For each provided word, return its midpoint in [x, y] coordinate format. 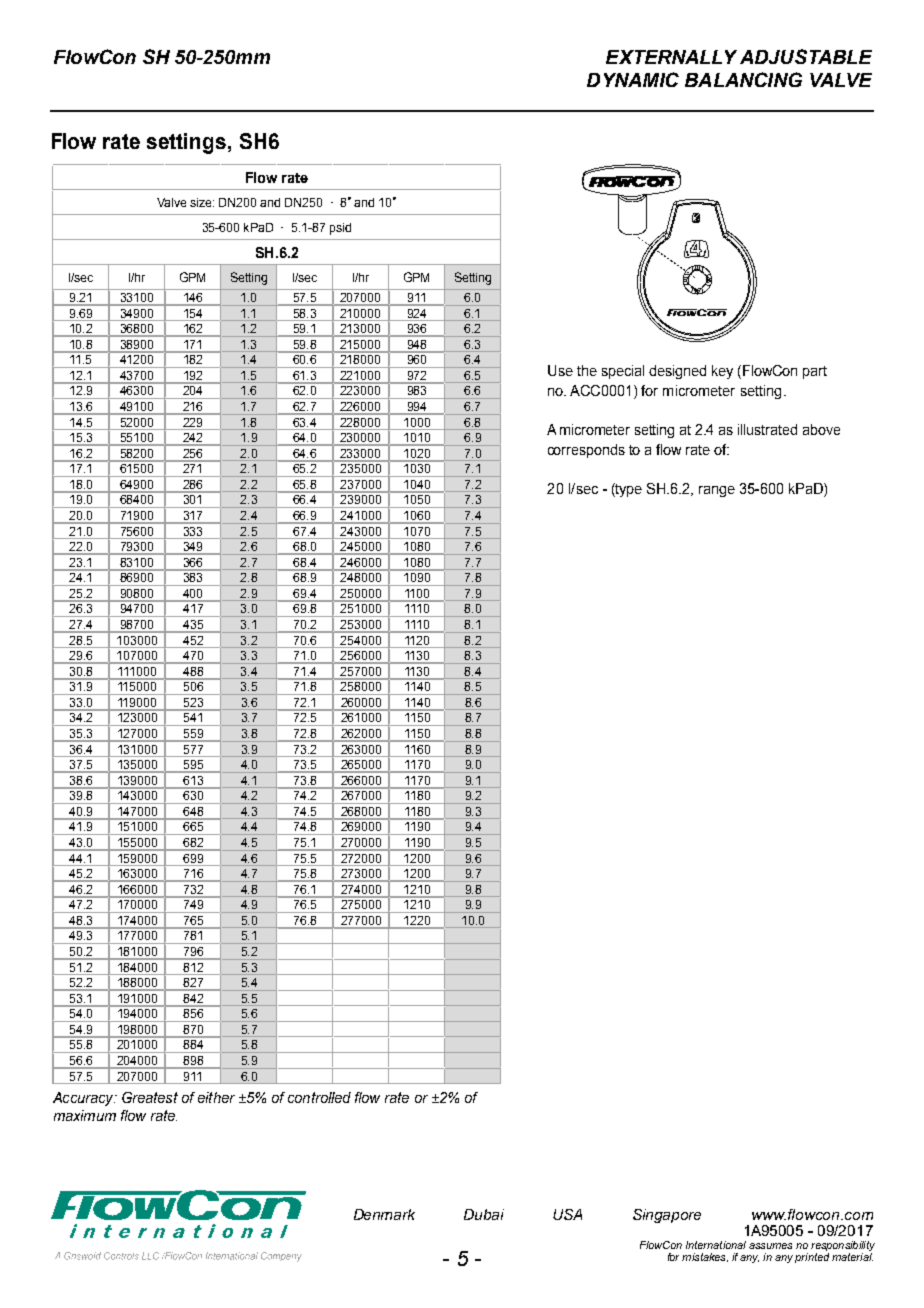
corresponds [586, 451]
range [717, 491]
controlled [319, 1097]
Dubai [484, 1214]
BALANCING [743, 79]
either [216, 1097]
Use [560, 370]
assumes [770, 1246]
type [628, 490]
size [202, 202]
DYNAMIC [633, 79]
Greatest [150, 1097]
